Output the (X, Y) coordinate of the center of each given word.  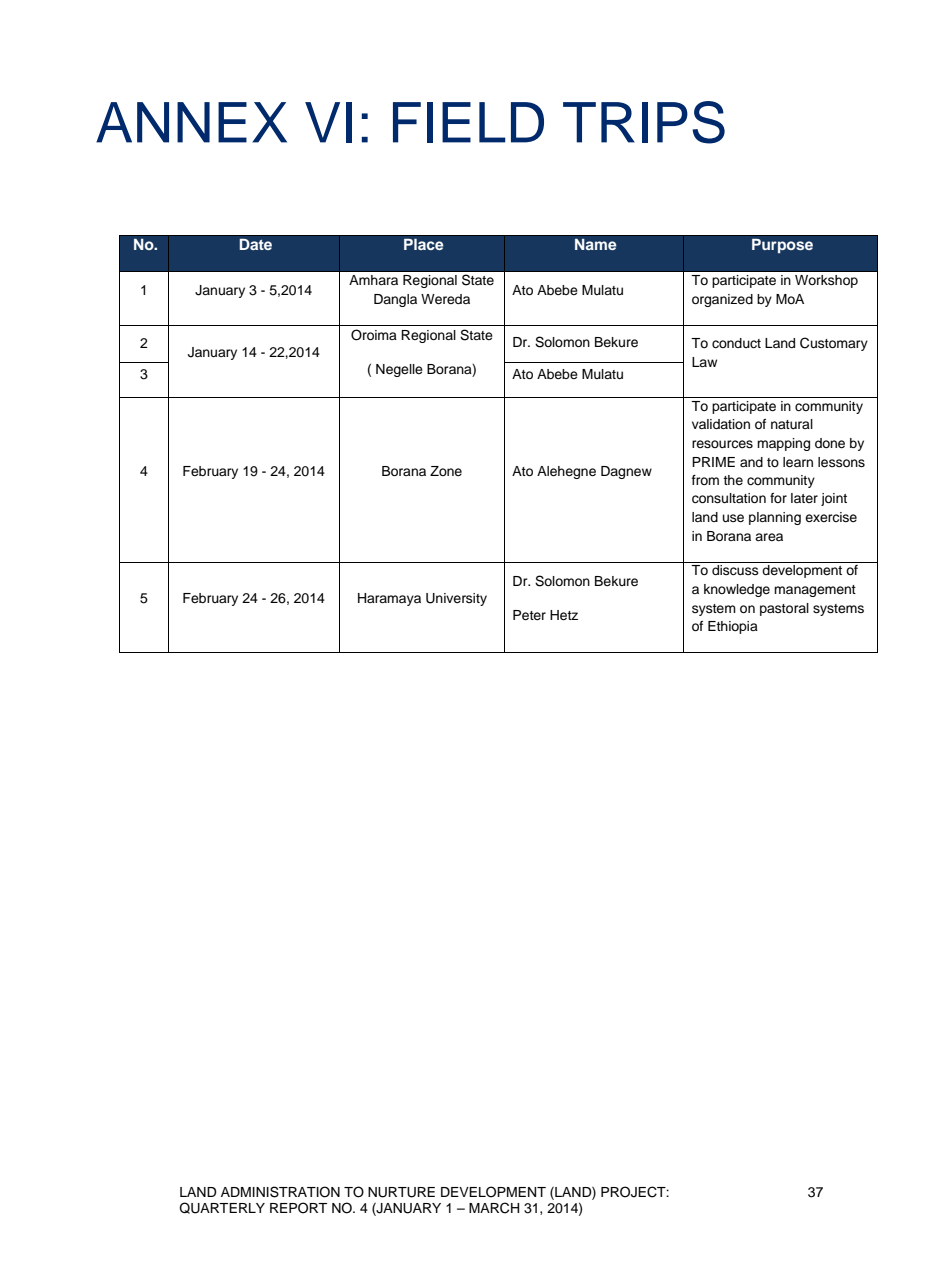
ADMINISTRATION (280, 1192)
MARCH (494, 1208)
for (778, 498)
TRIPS (644, 122)
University (456, 599)
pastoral (784, 609)
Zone (446, 471)
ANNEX (191, 122)
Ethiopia (733, 627)
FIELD (468, 122)
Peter (529, 615)
